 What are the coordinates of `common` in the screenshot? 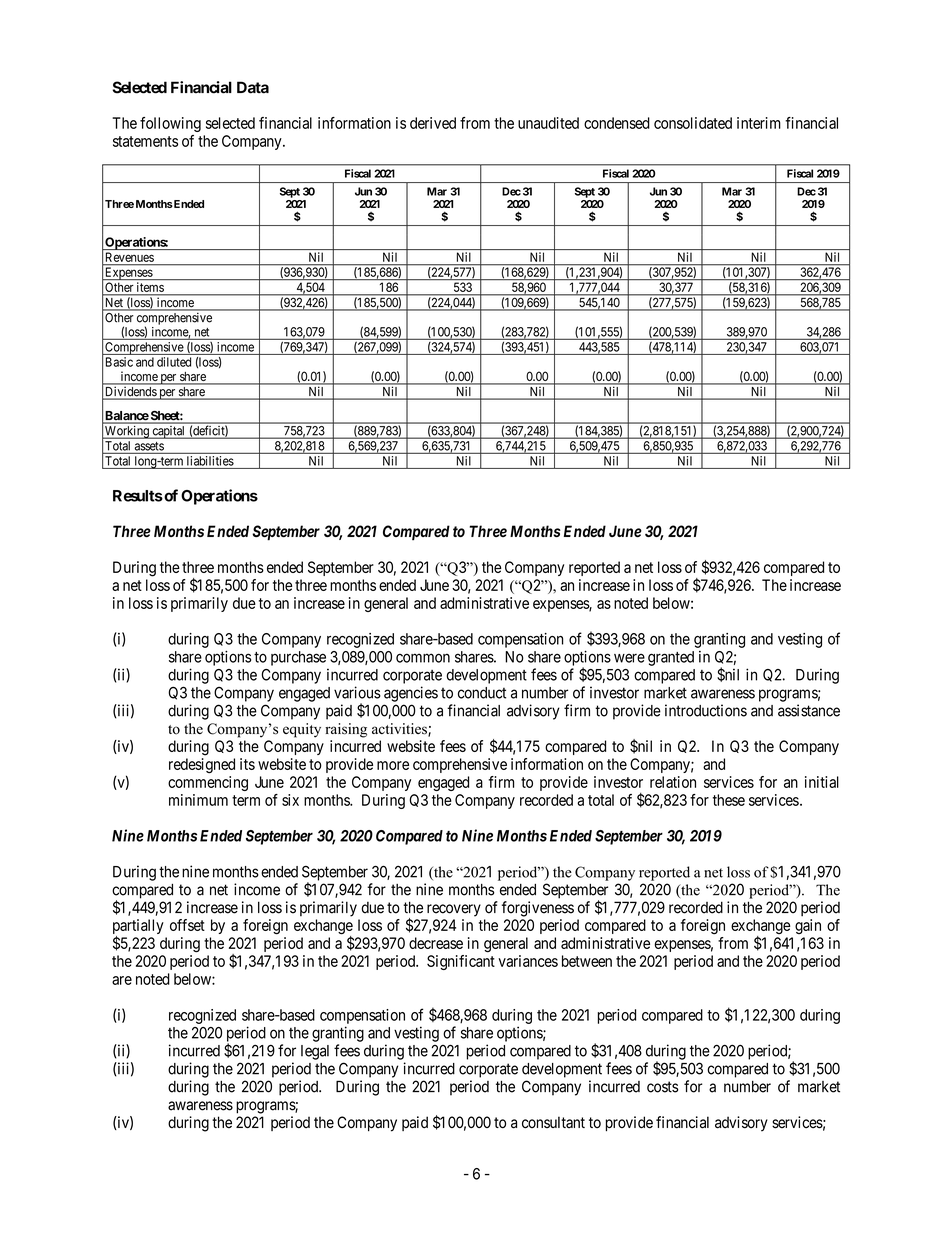 It's located at (423, 658).
